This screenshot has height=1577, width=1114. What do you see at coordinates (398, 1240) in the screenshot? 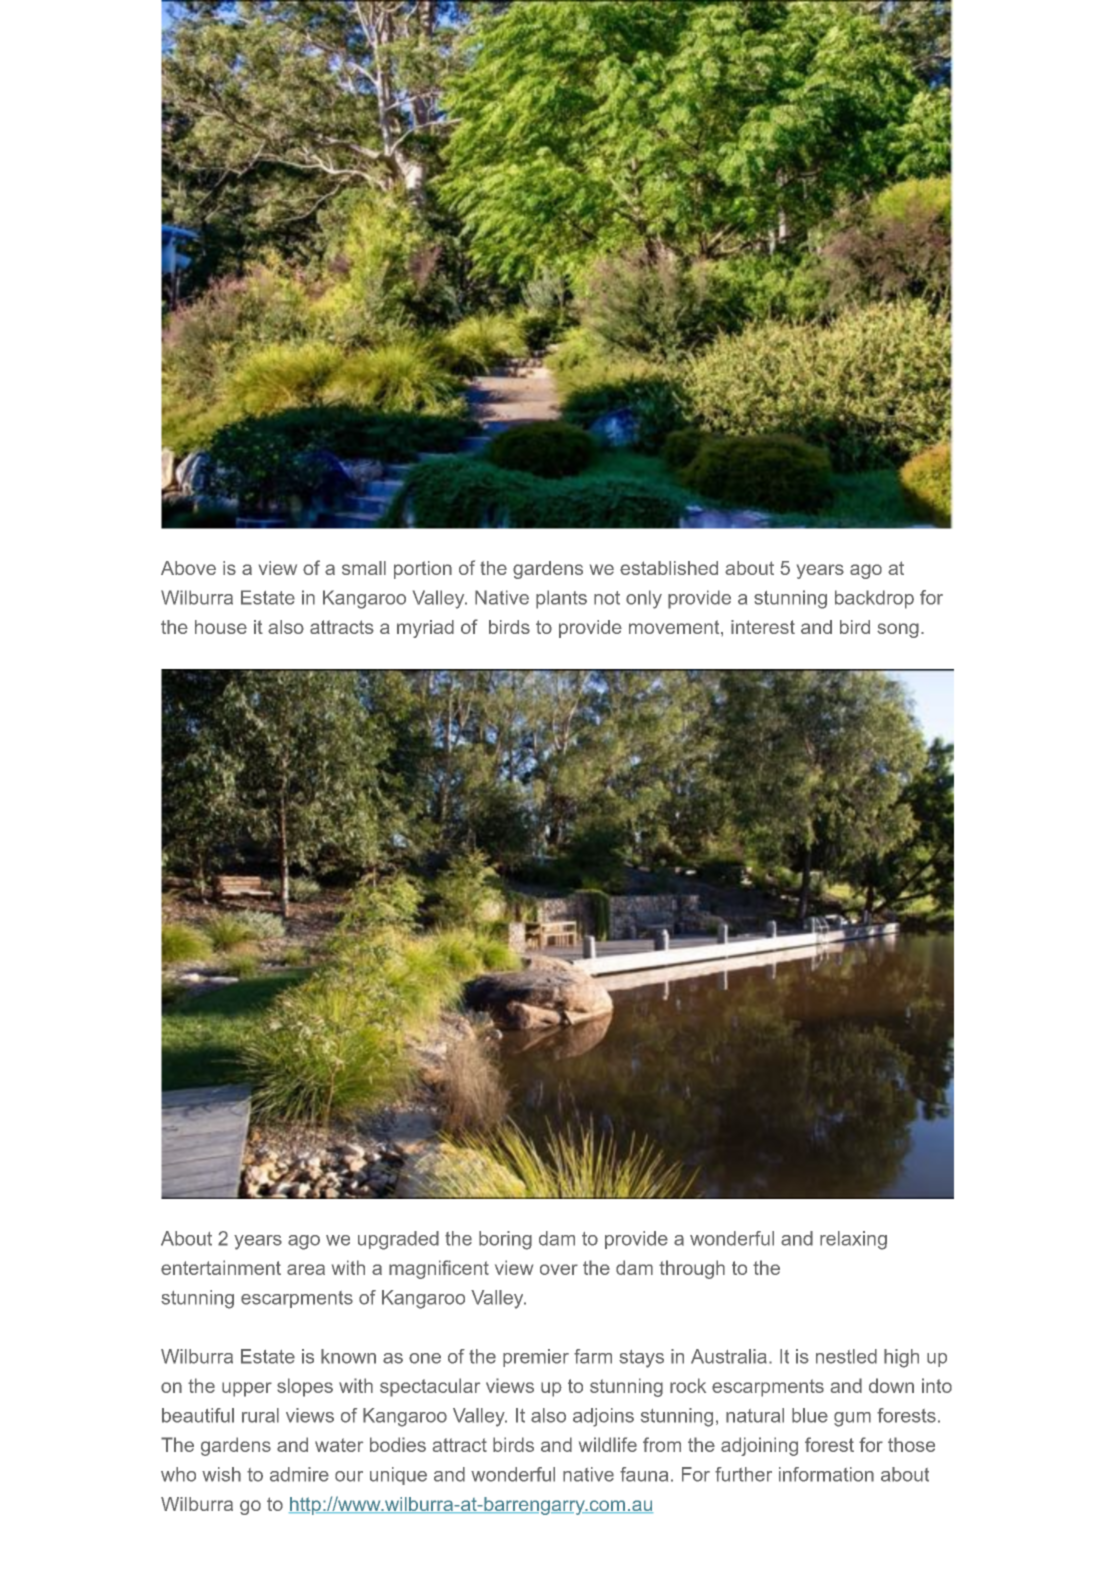
I see `upgraded` at bounding box center [398, 1240].
